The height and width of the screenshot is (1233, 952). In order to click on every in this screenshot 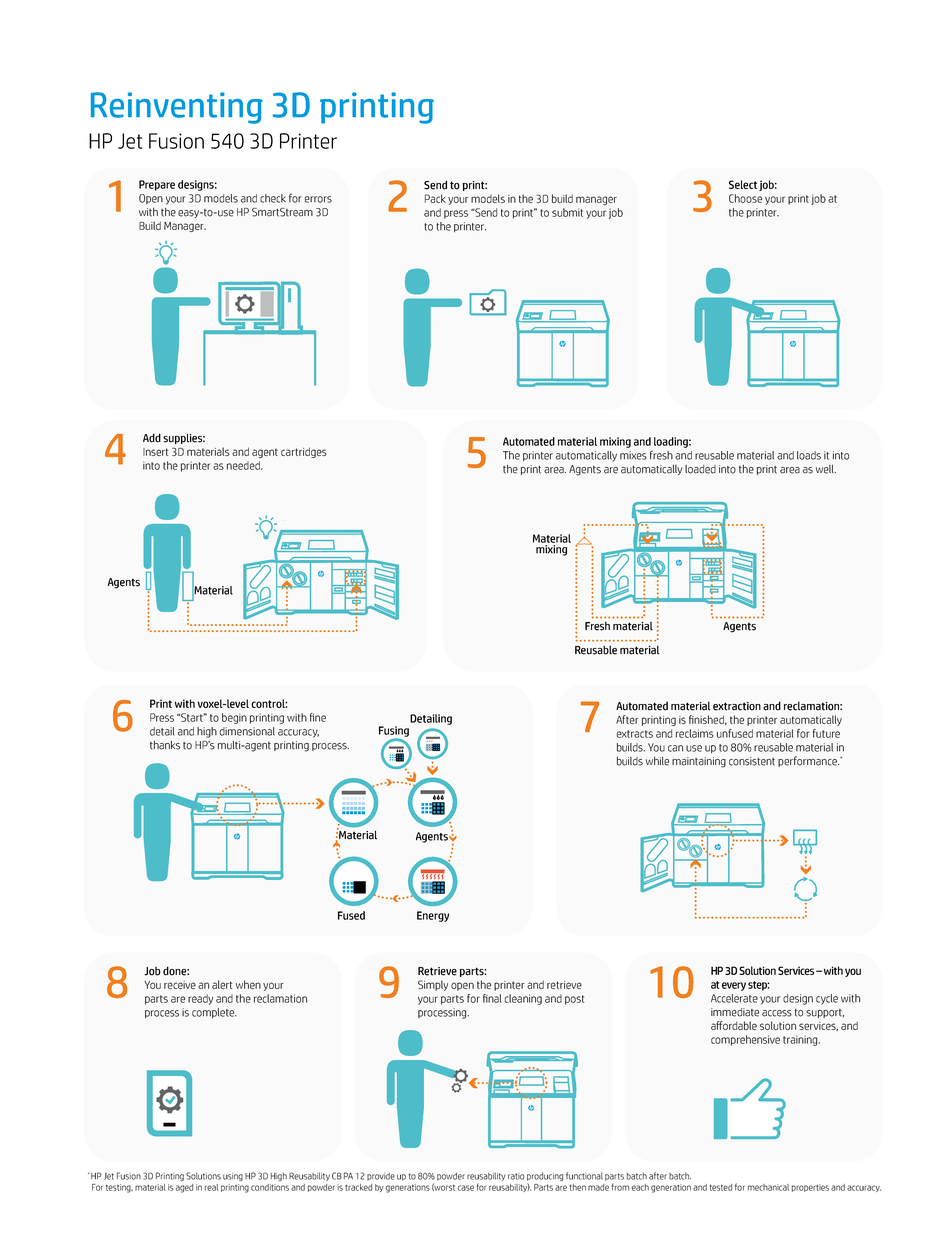, I will do `click(734, 986)`.
